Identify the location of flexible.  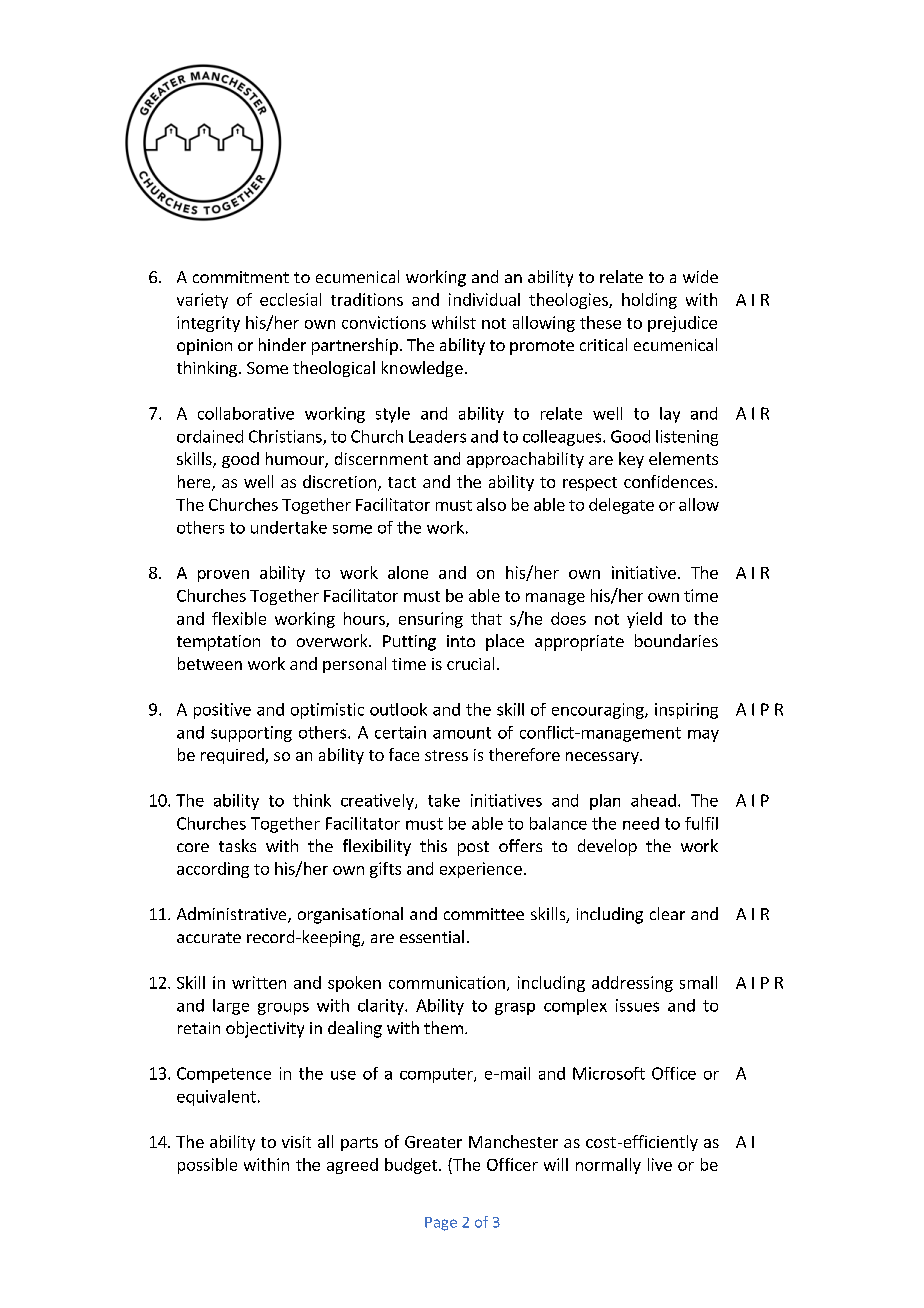
(239, 618).
